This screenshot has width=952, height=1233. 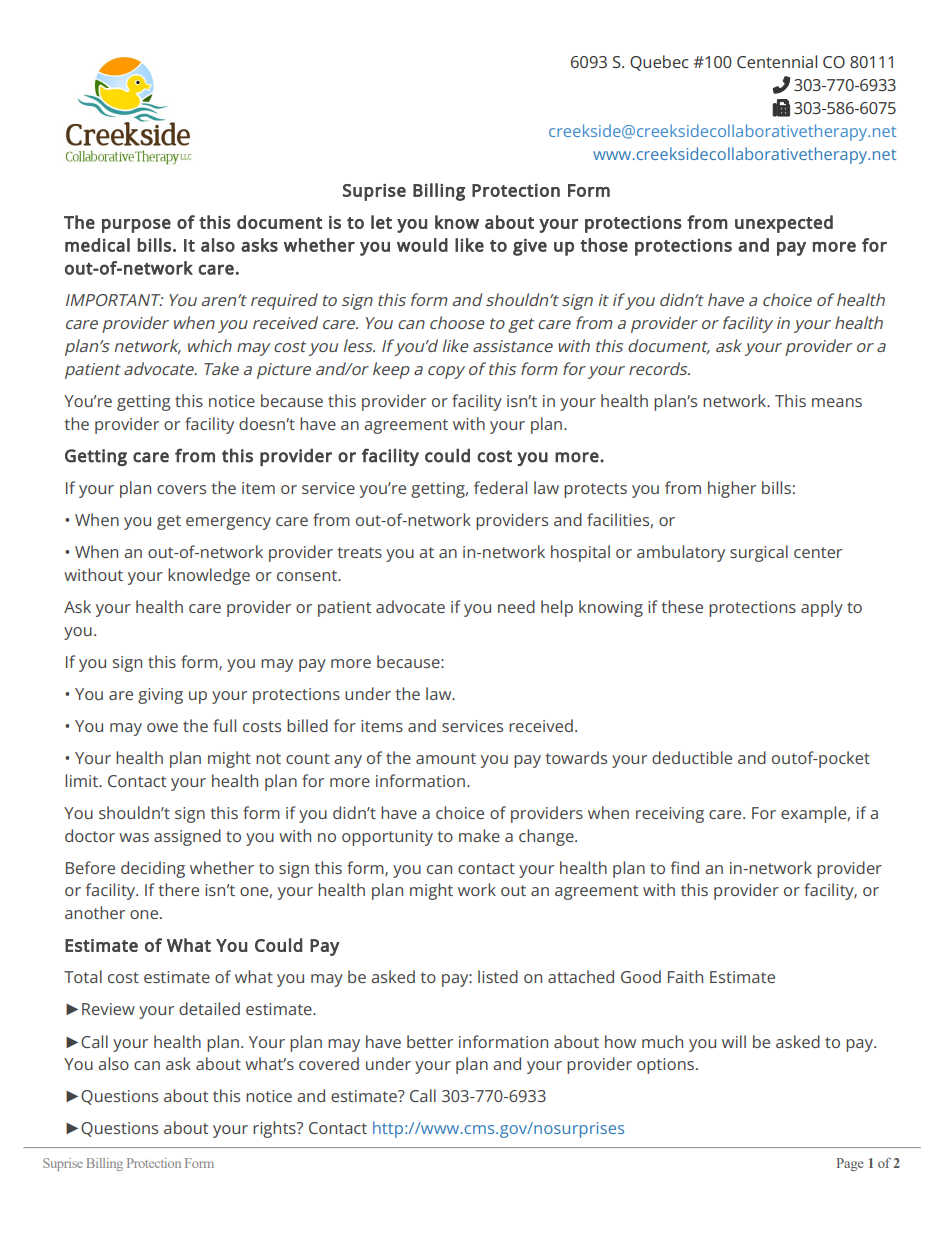 What do you see at coordinates (777, 61) in the screenshot?
I see `Centennial` at bounding box center [777, 61].
